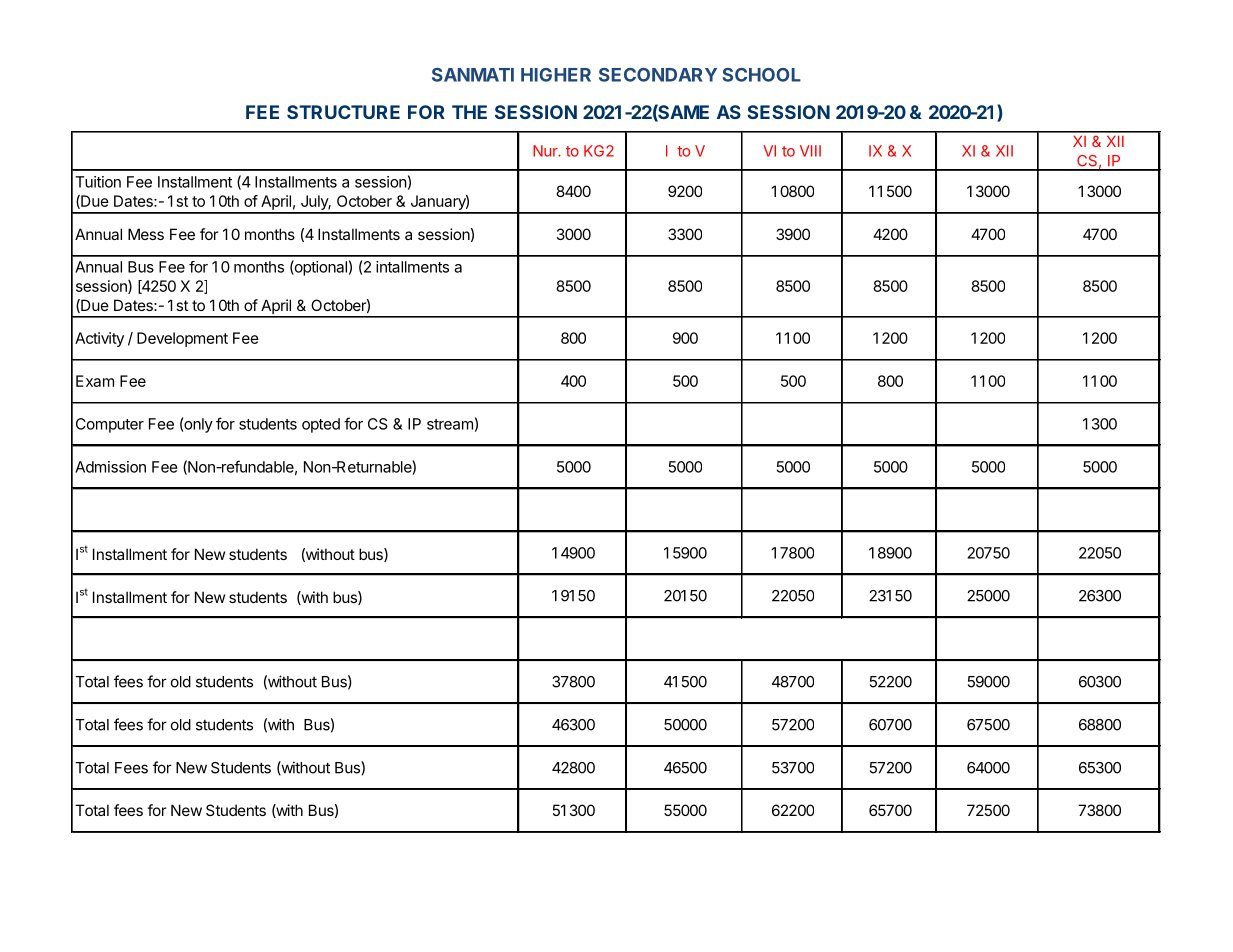 Image resolution: width=1233 pixels, height=952 pixels. I want to click on SCHOOL, so click(761, 75).
